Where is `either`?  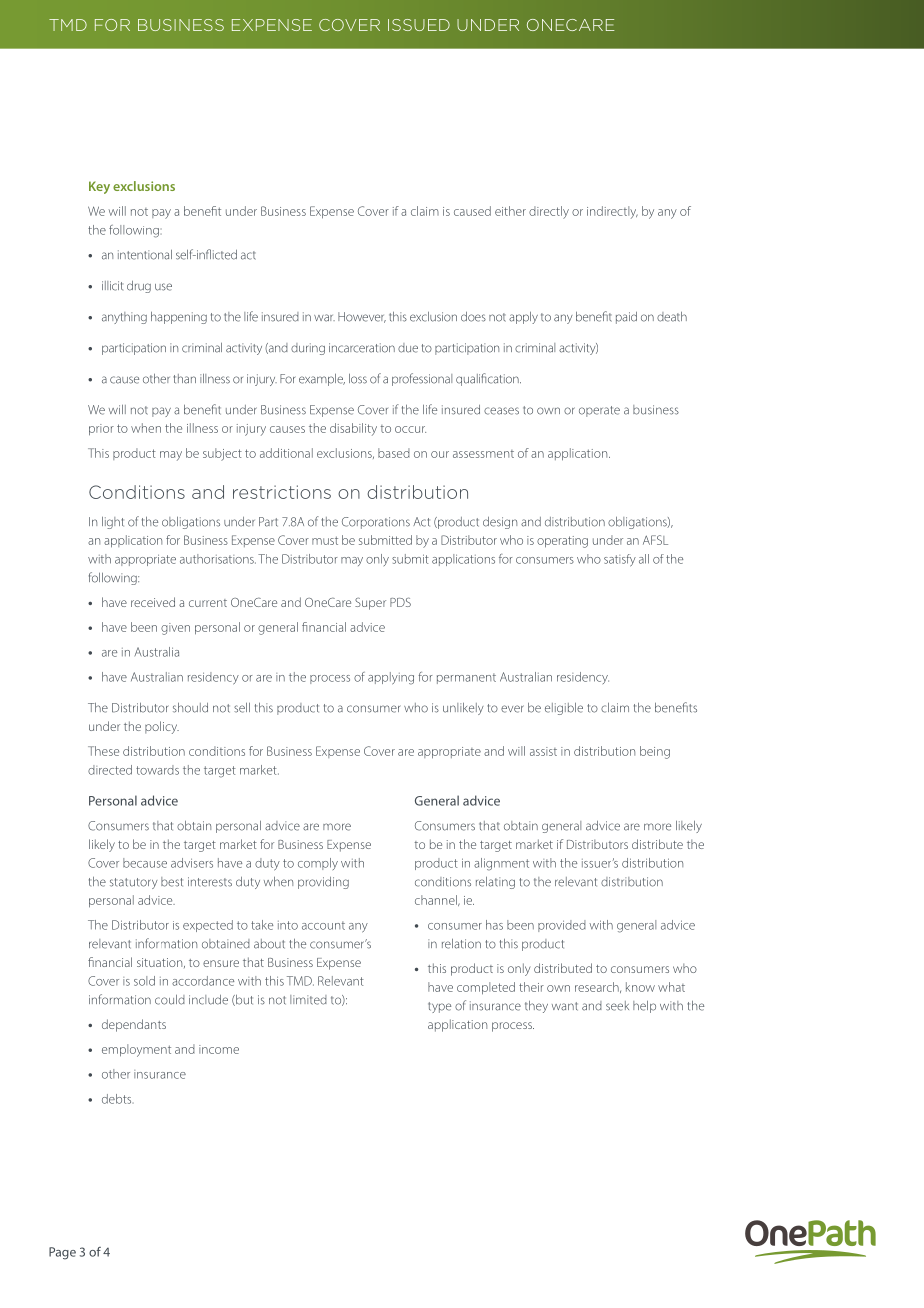 either is located at coordinates (510, 211).
